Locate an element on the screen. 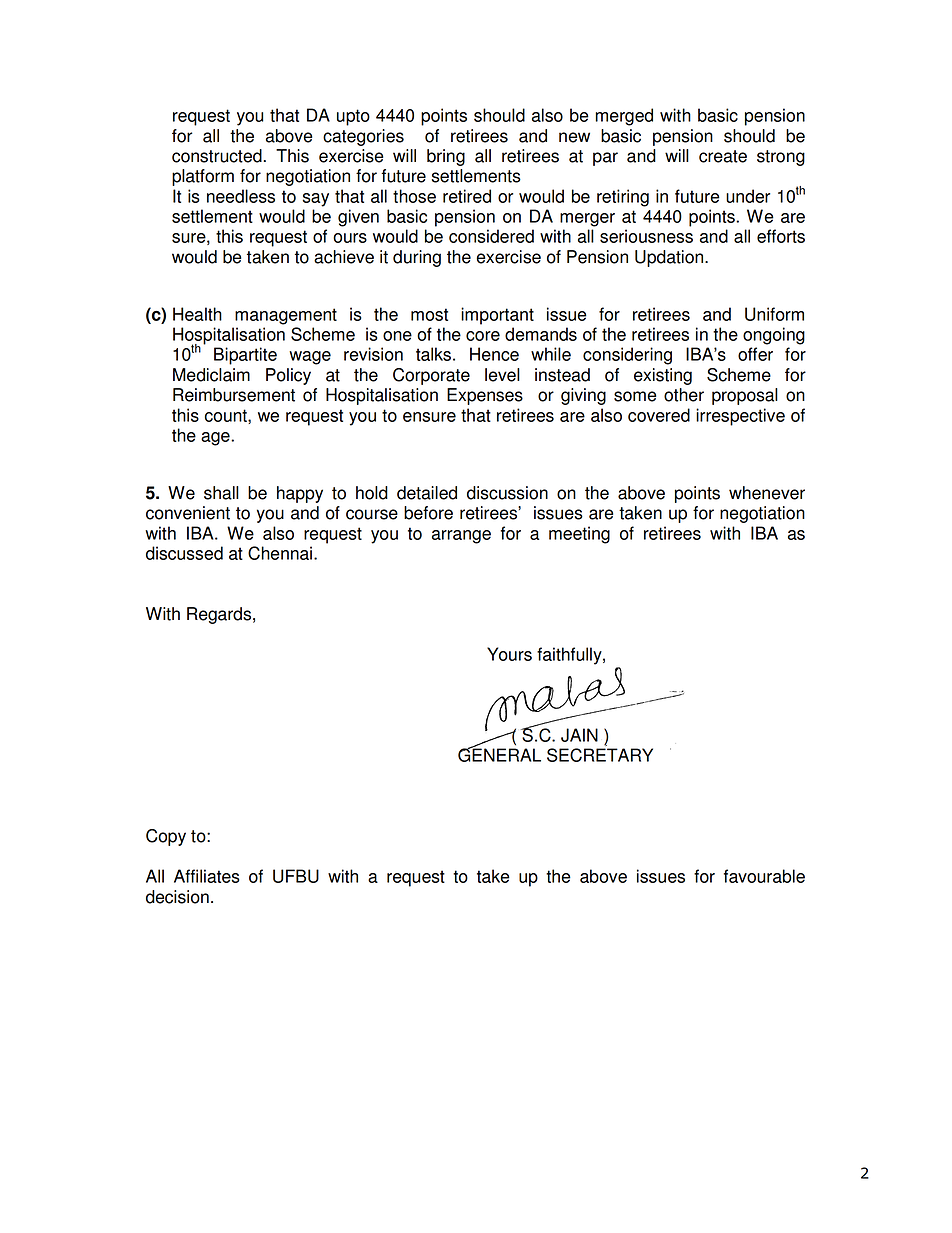 Image resolution: width=952 pixels, height=1233 pixels. offer is located at coordinates (755, 354).
